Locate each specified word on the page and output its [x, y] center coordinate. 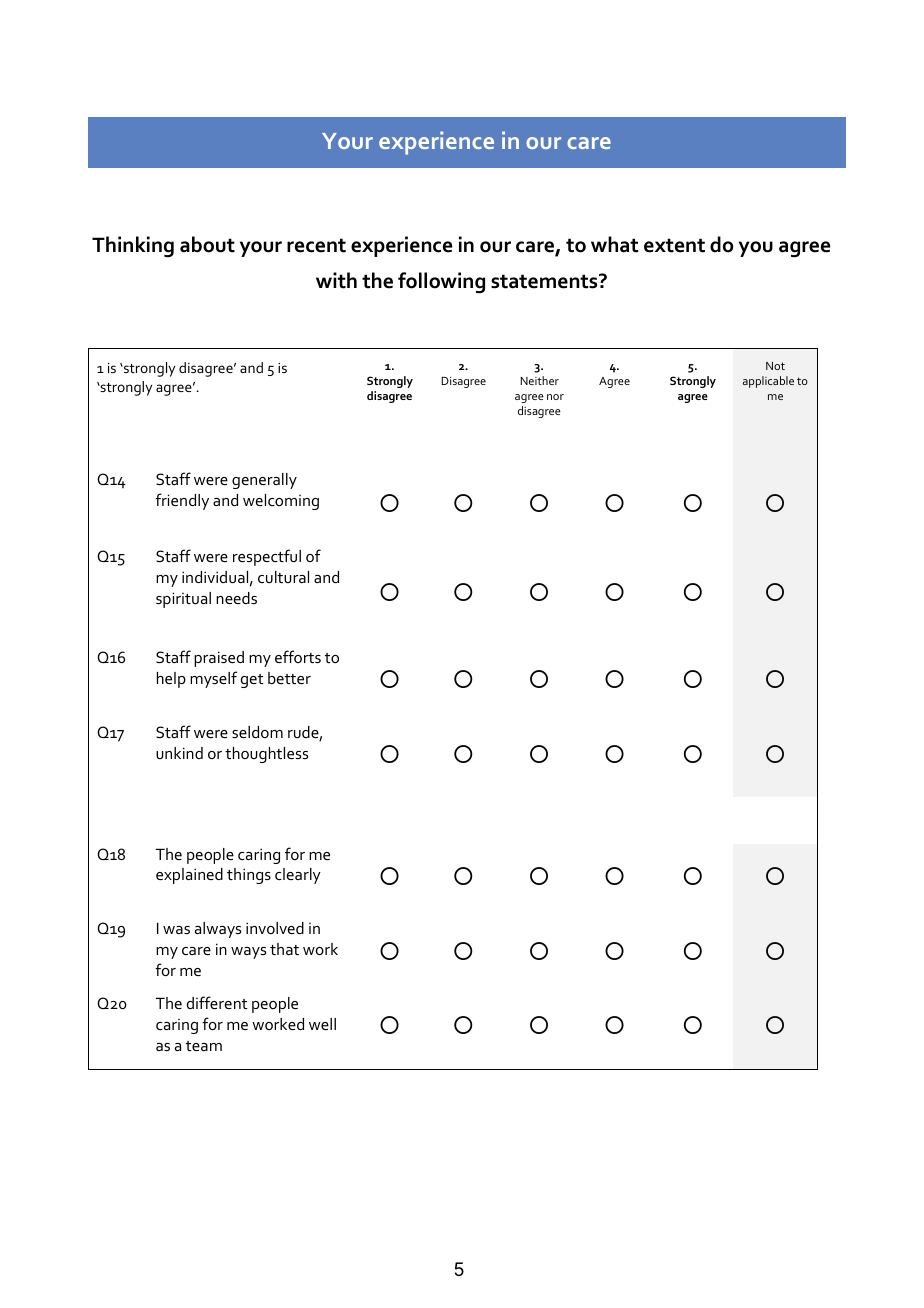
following [441, 283]
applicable [768, 382]
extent [674, 245]
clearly [298, 876]
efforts [298, 656]
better [289, 678]
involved [275, 928]
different [217, 1002]
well [322, 1024]
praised [219, 659]
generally [264, 481]
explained [189, 876]
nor [555, 397]
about [207, 244]
